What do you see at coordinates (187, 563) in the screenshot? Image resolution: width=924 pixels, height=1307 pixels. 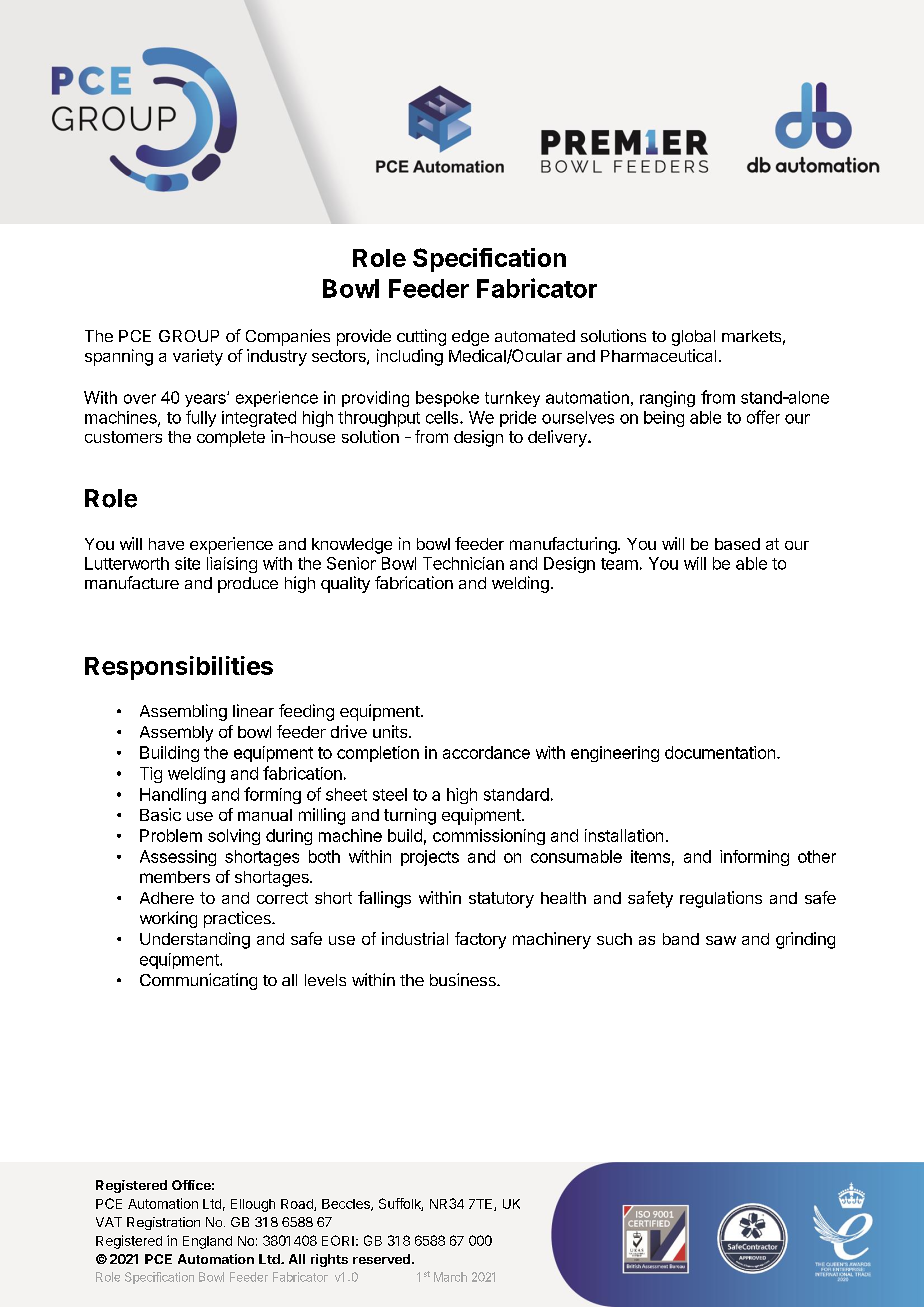 I see `site` at bounding box center [187, 563].
